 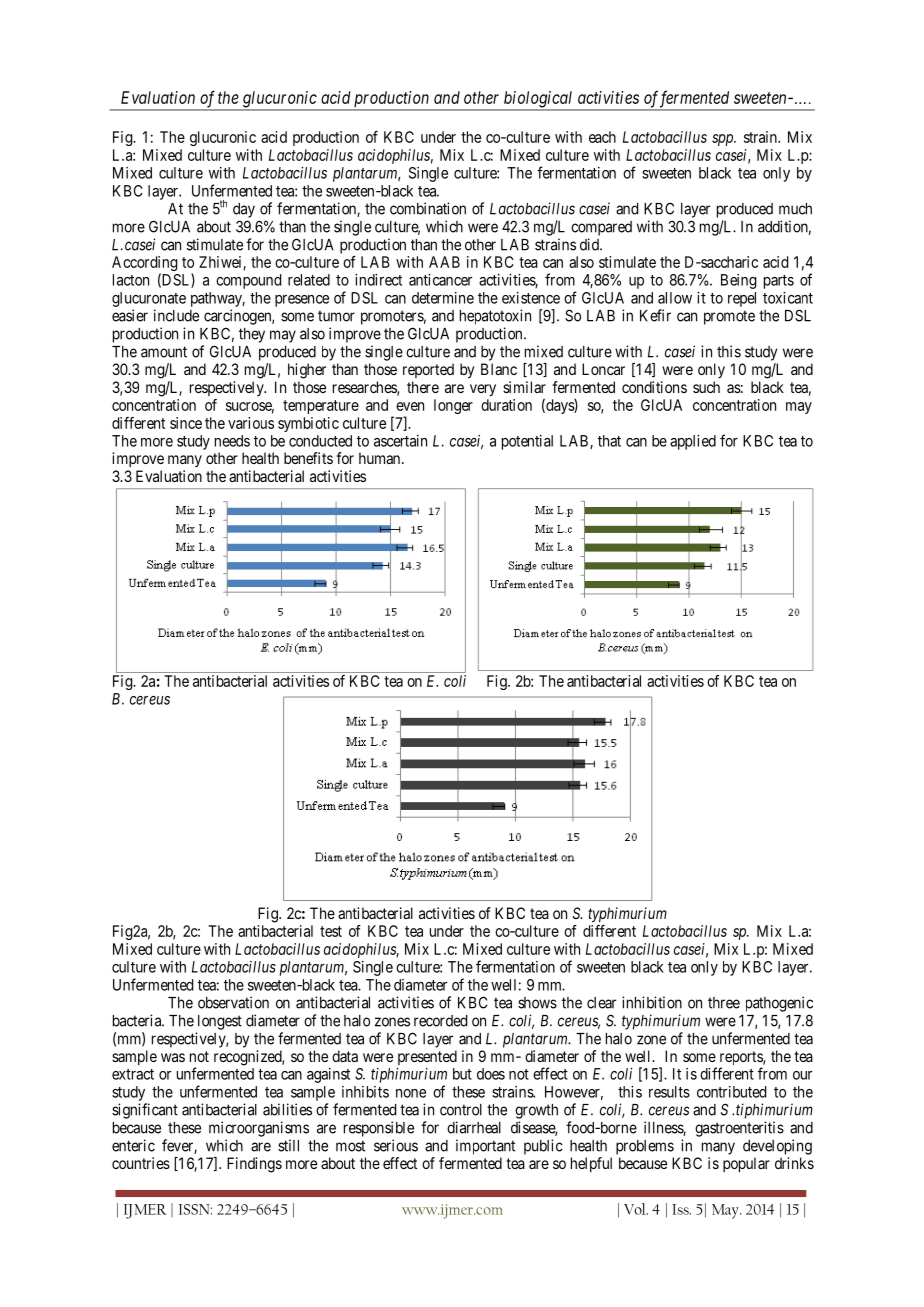 What do you see at coordinates (308, 458) in the image?
I see `benefits` at bounding box center [308, 458].
